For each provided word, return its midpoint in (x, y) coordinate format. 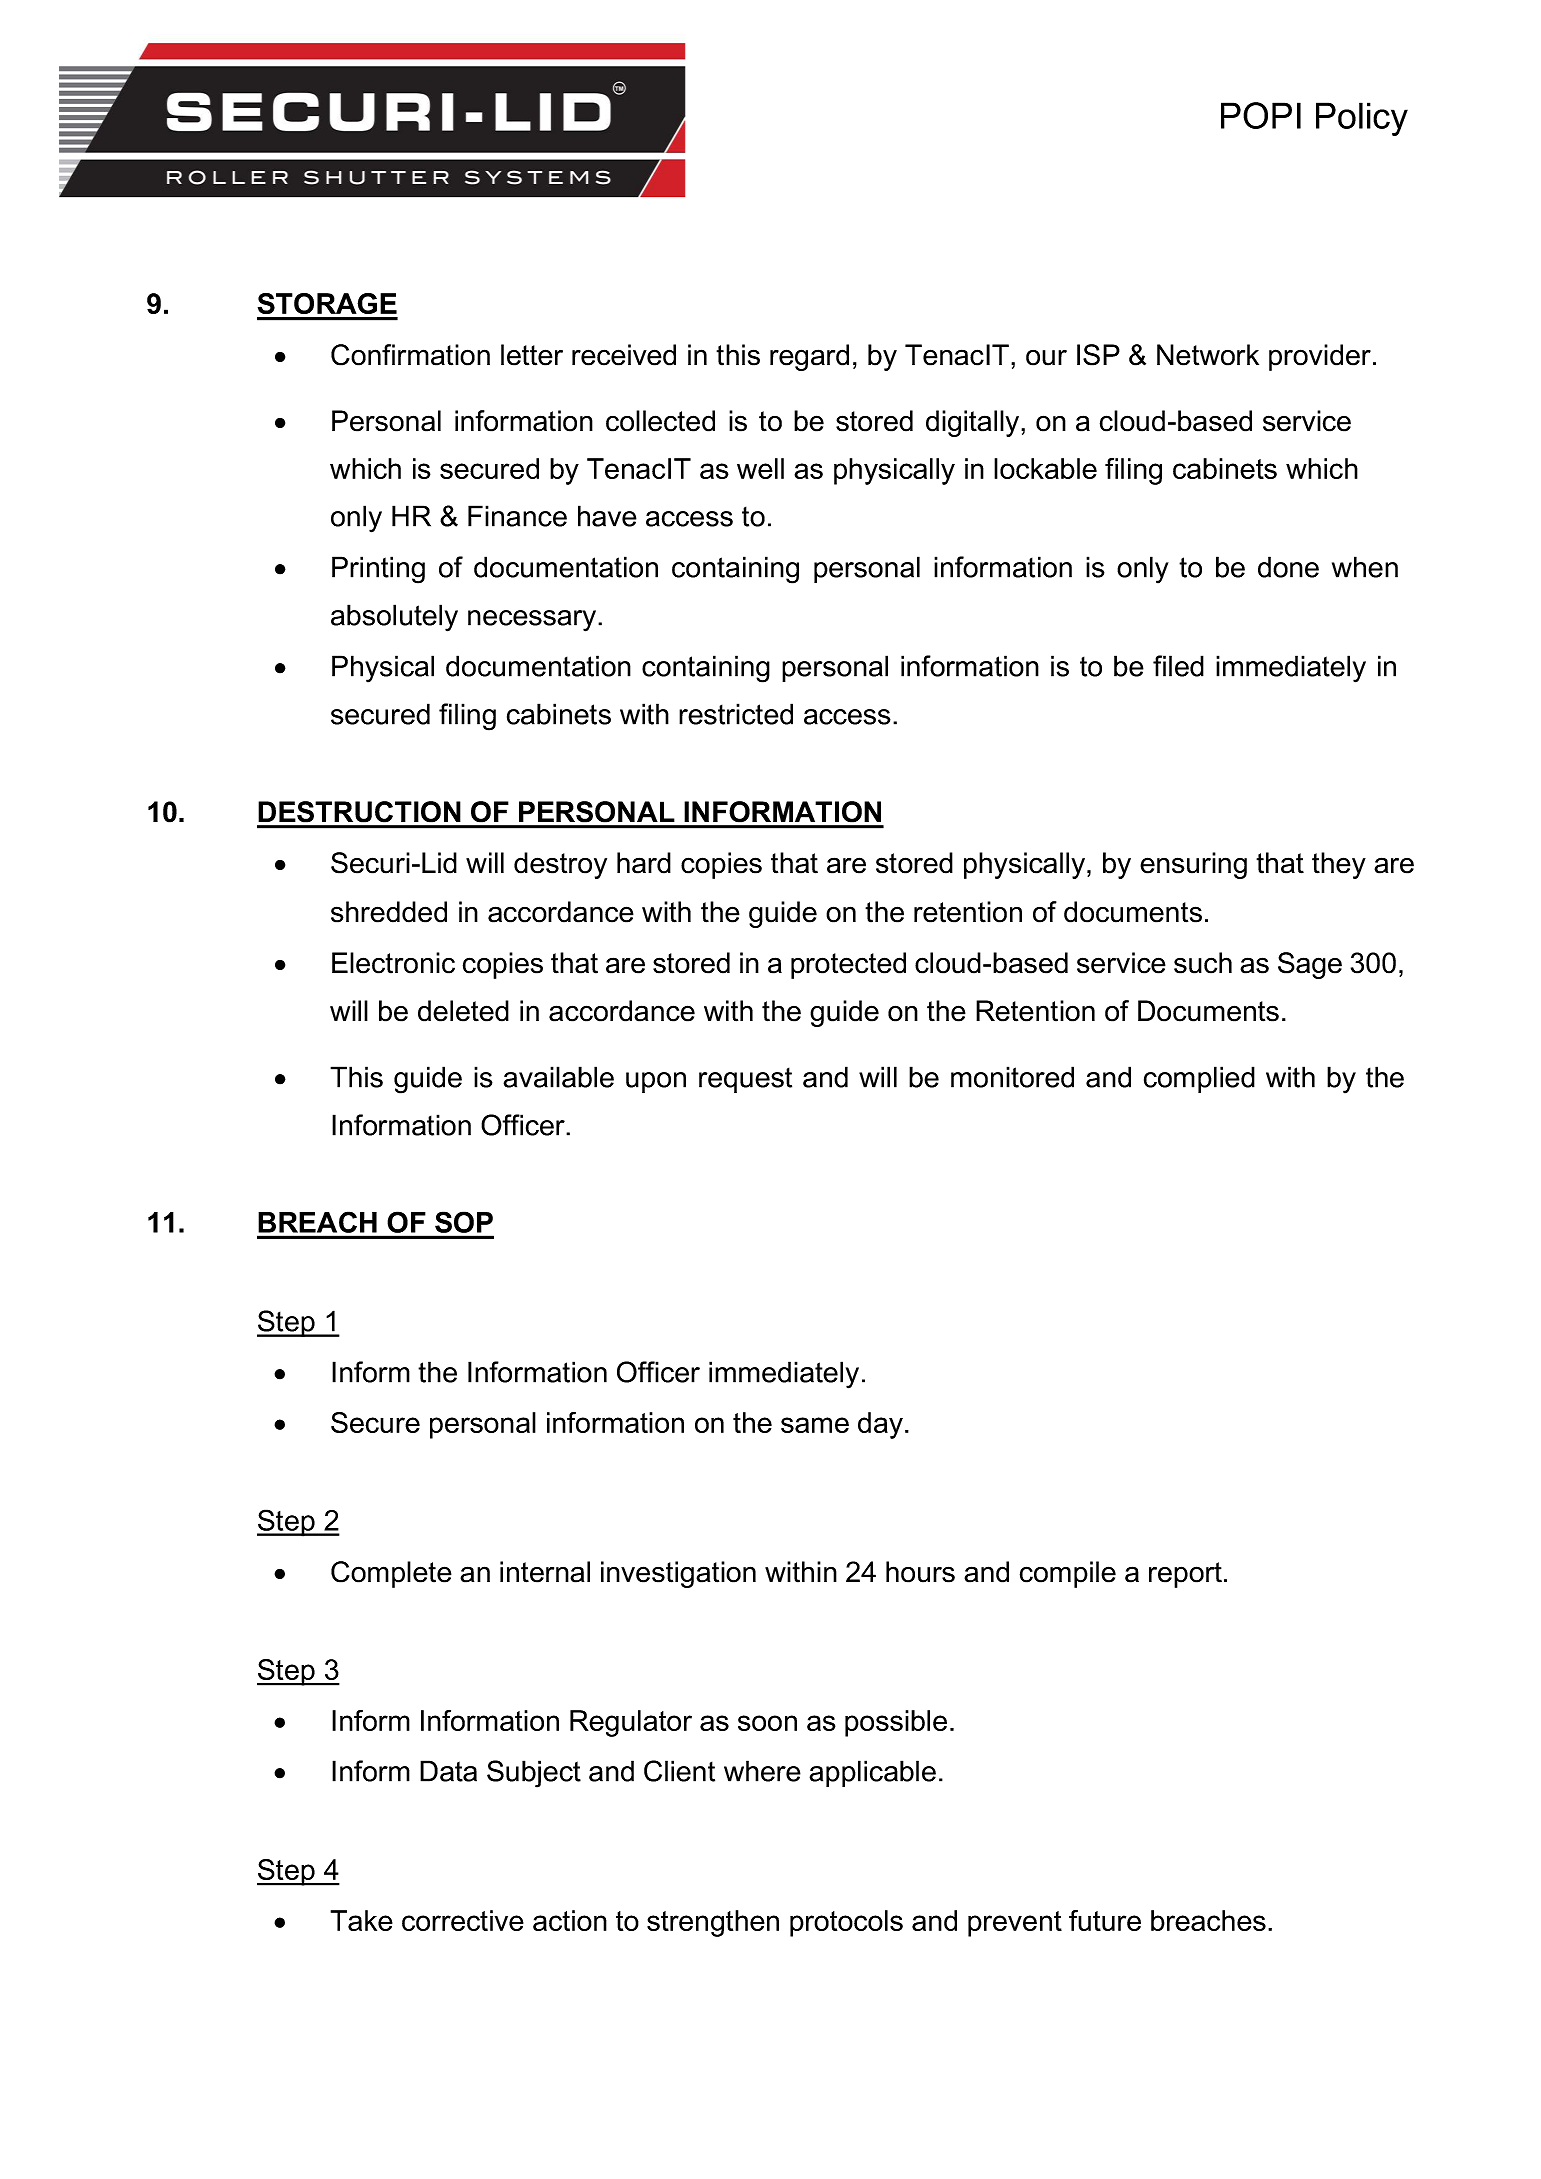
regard (809, 357)
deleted (463, 1011)
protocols (846, 1923)
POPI (1261, 115)
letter (532, 355)
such (1203, 963)
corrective (463, 1920)
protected (848, 965)
